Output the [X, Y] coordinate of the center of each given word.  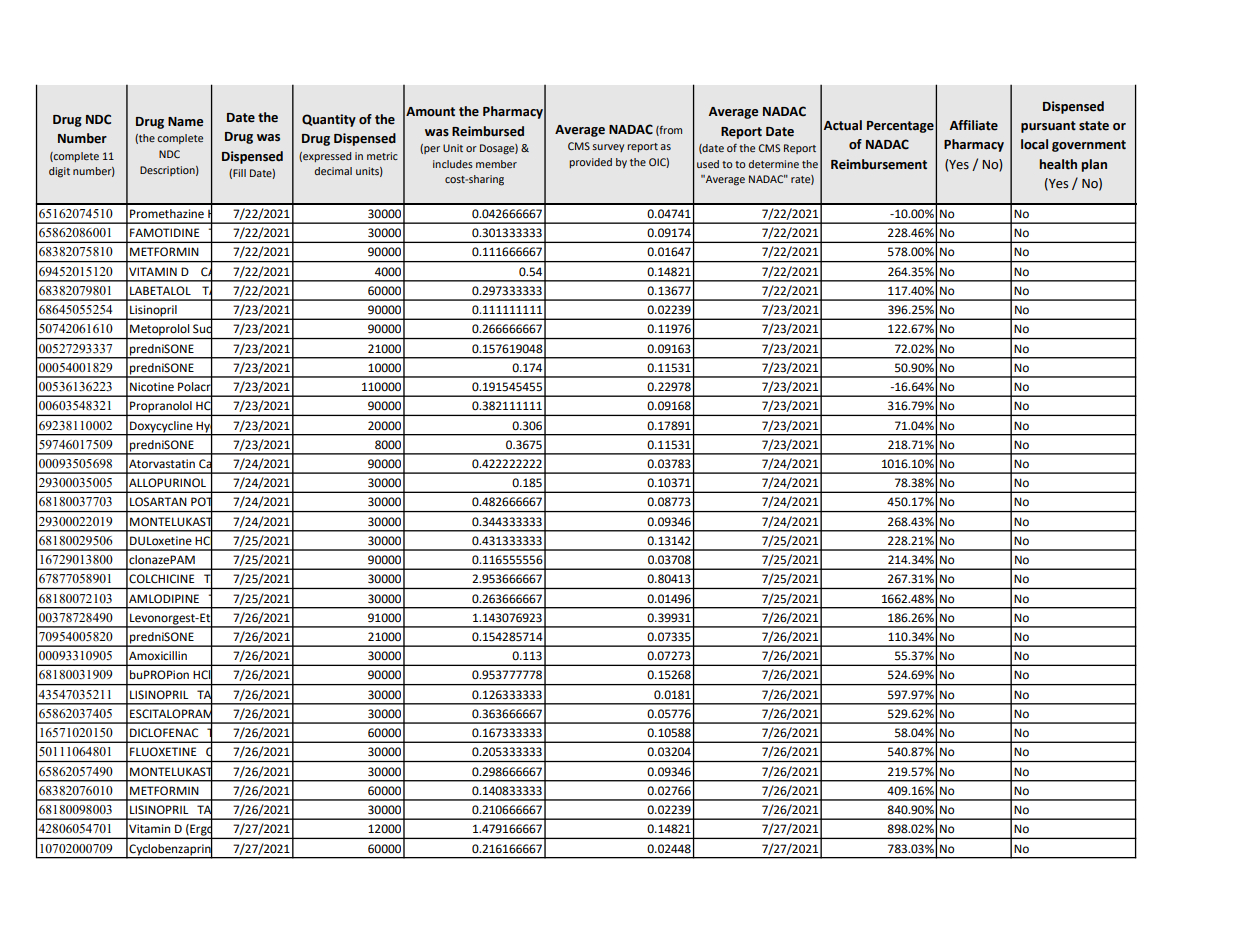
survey [608, 148]
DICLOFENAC [164, 733]
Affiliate [974, 125]
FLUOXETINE [163, 752]
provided [590, 163]
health [1058, 164]
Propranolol [161, 408]
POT [202, 502]
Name [185, 122]
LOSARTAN [158, 501]
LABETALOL [160, 291]
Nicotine [152, 387]
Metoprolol [159, 330]
